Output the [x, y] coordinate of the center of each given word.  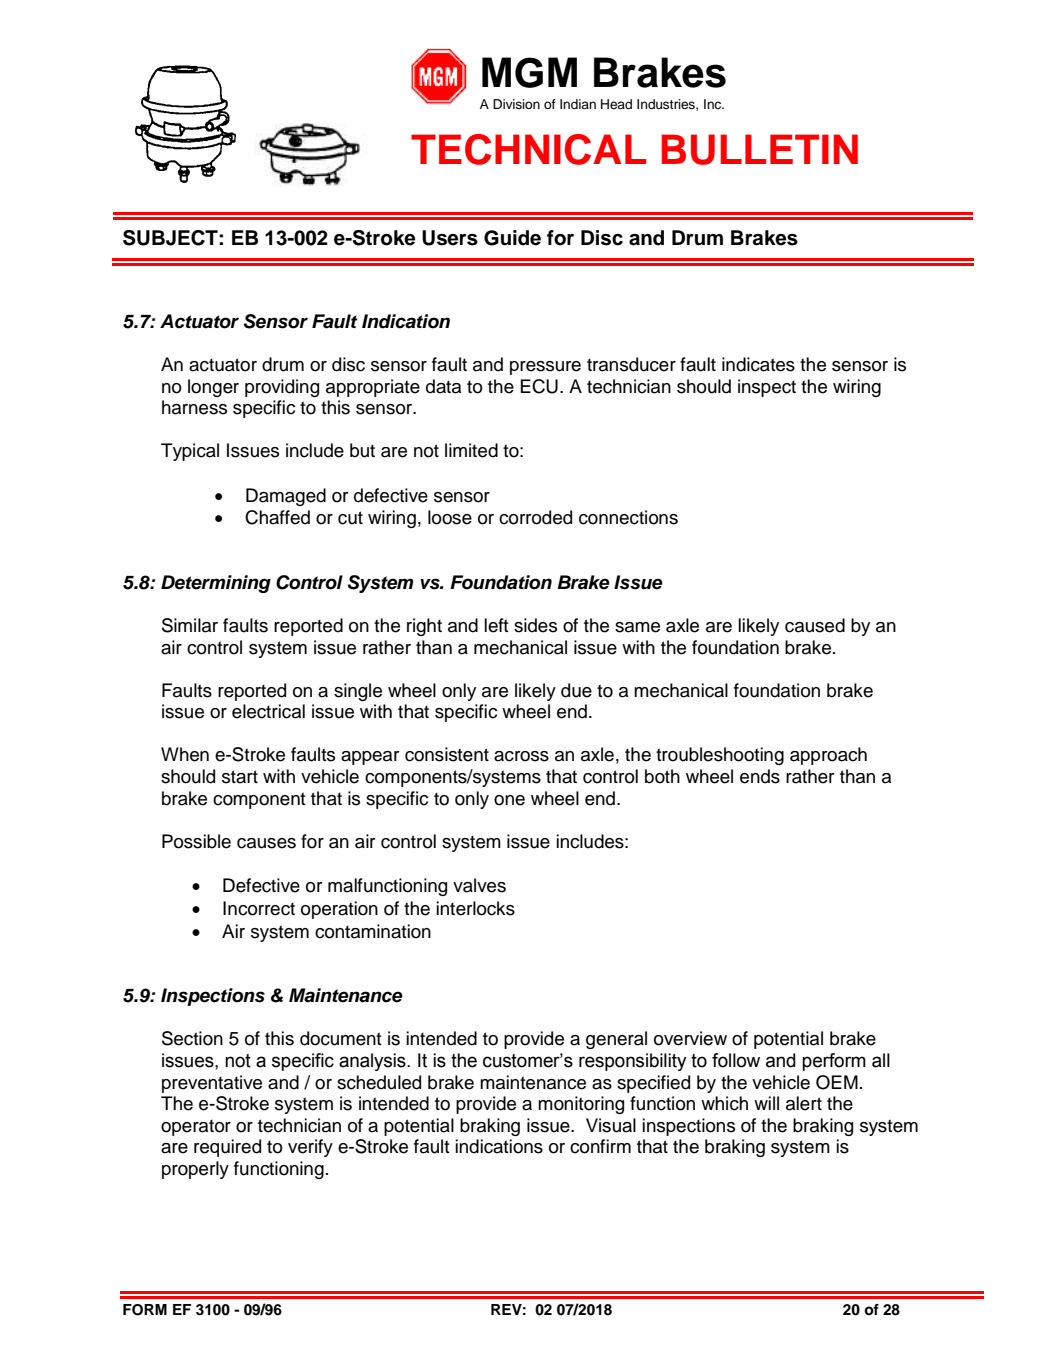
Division [516, 104]
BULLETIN [759, 149]
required [227, 1148]
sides [535, 625]
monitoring [581, 1105]
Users [450, 238]
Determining [216, 584]
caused [815, 625]
